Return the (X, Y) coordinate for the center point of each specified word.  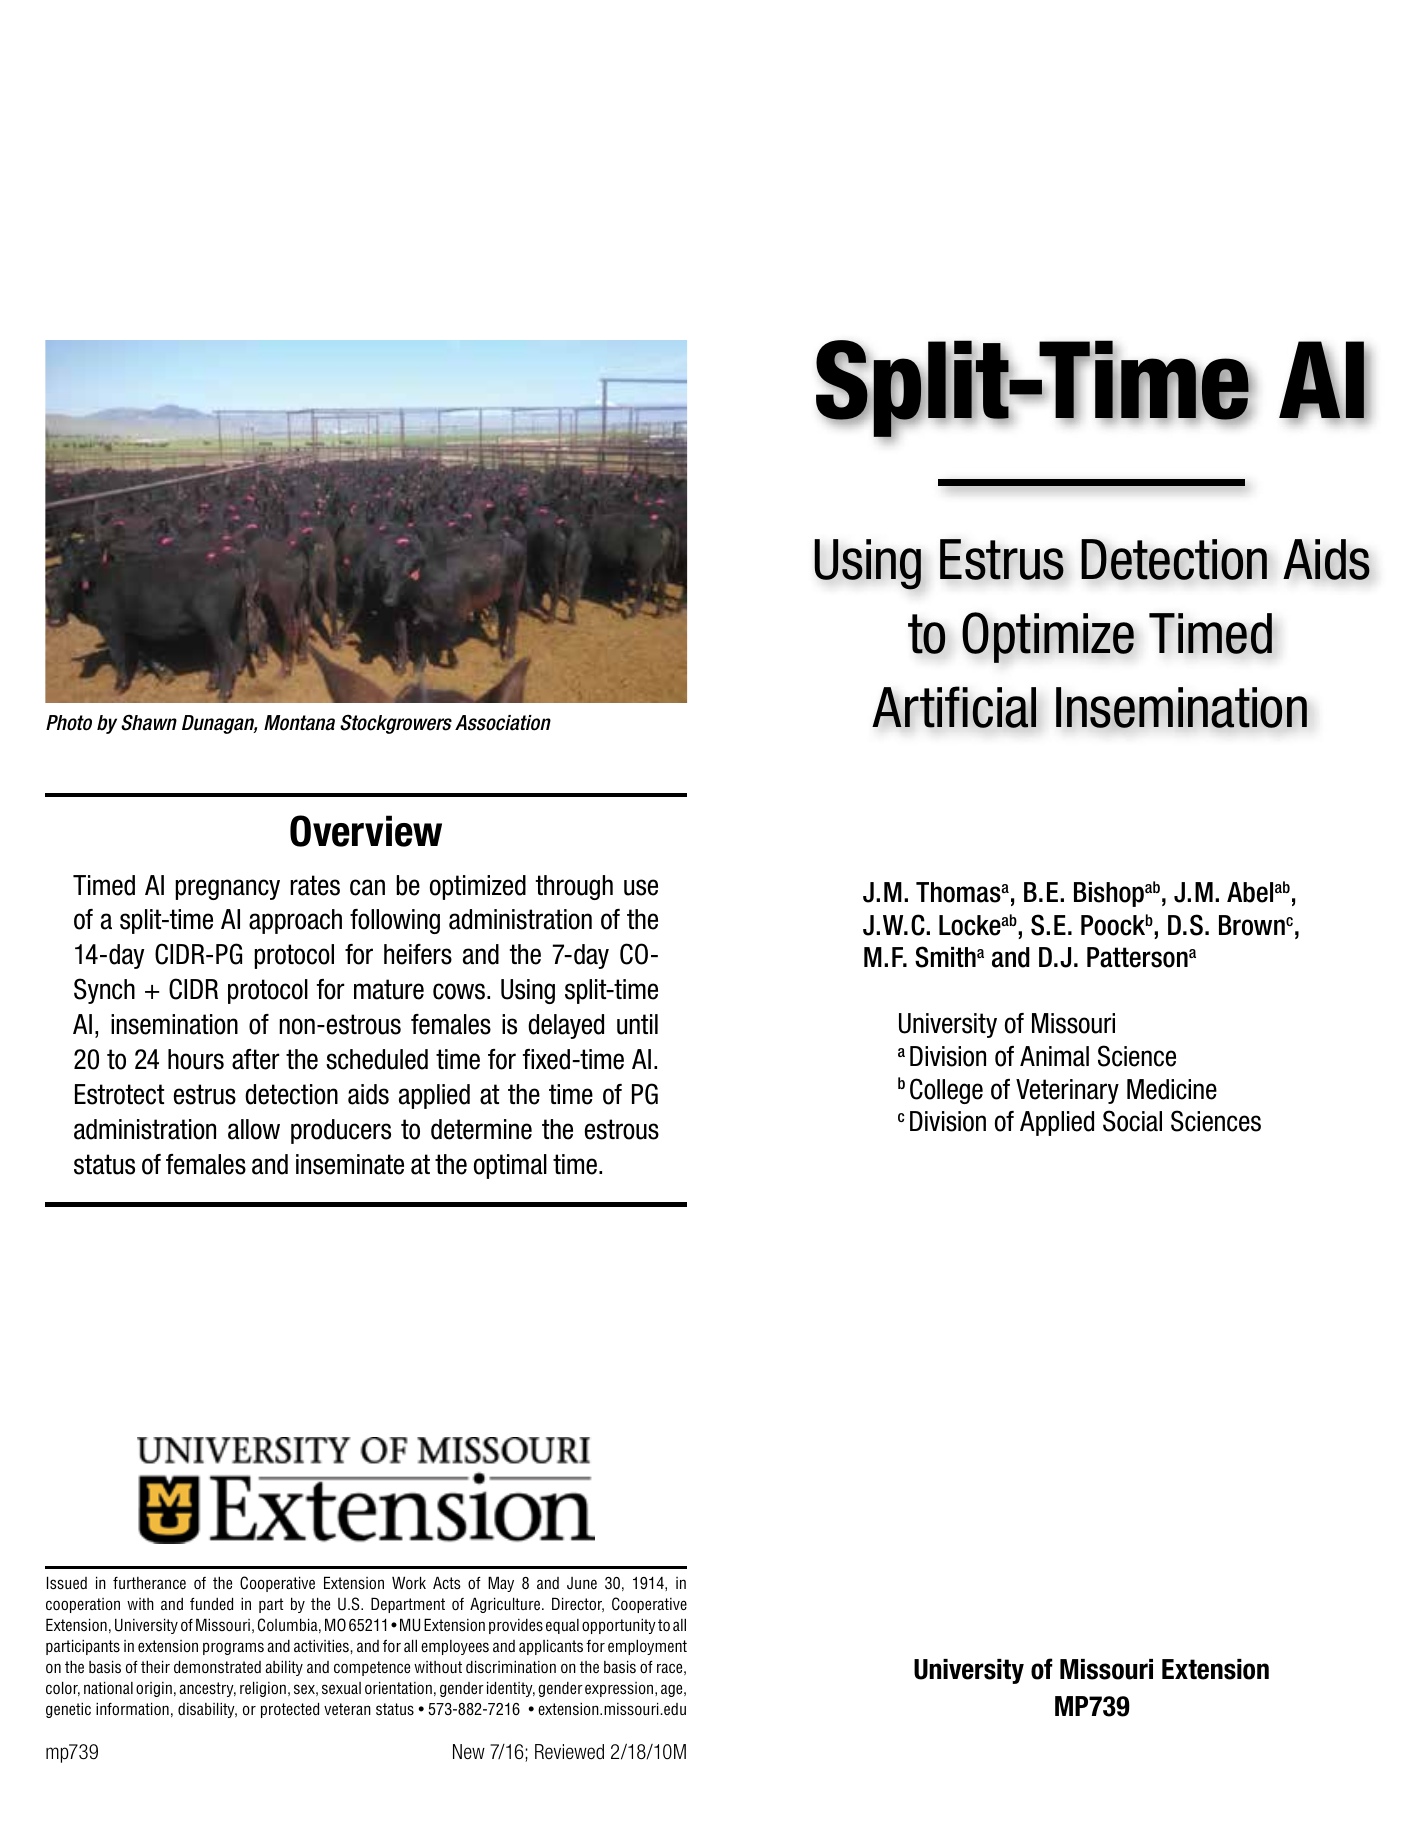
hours (196, 1059)
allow (254, 1129)
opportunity (619, 1626)
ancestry (207, 1689)
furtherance (149, 1583)
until (637, 1024)
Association (503, 723)
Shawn (149, 722)
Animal (1054, 1056)
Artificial (954, 707)
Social (1132, 1121)
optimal (510, 1166)
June (582, 1583)
